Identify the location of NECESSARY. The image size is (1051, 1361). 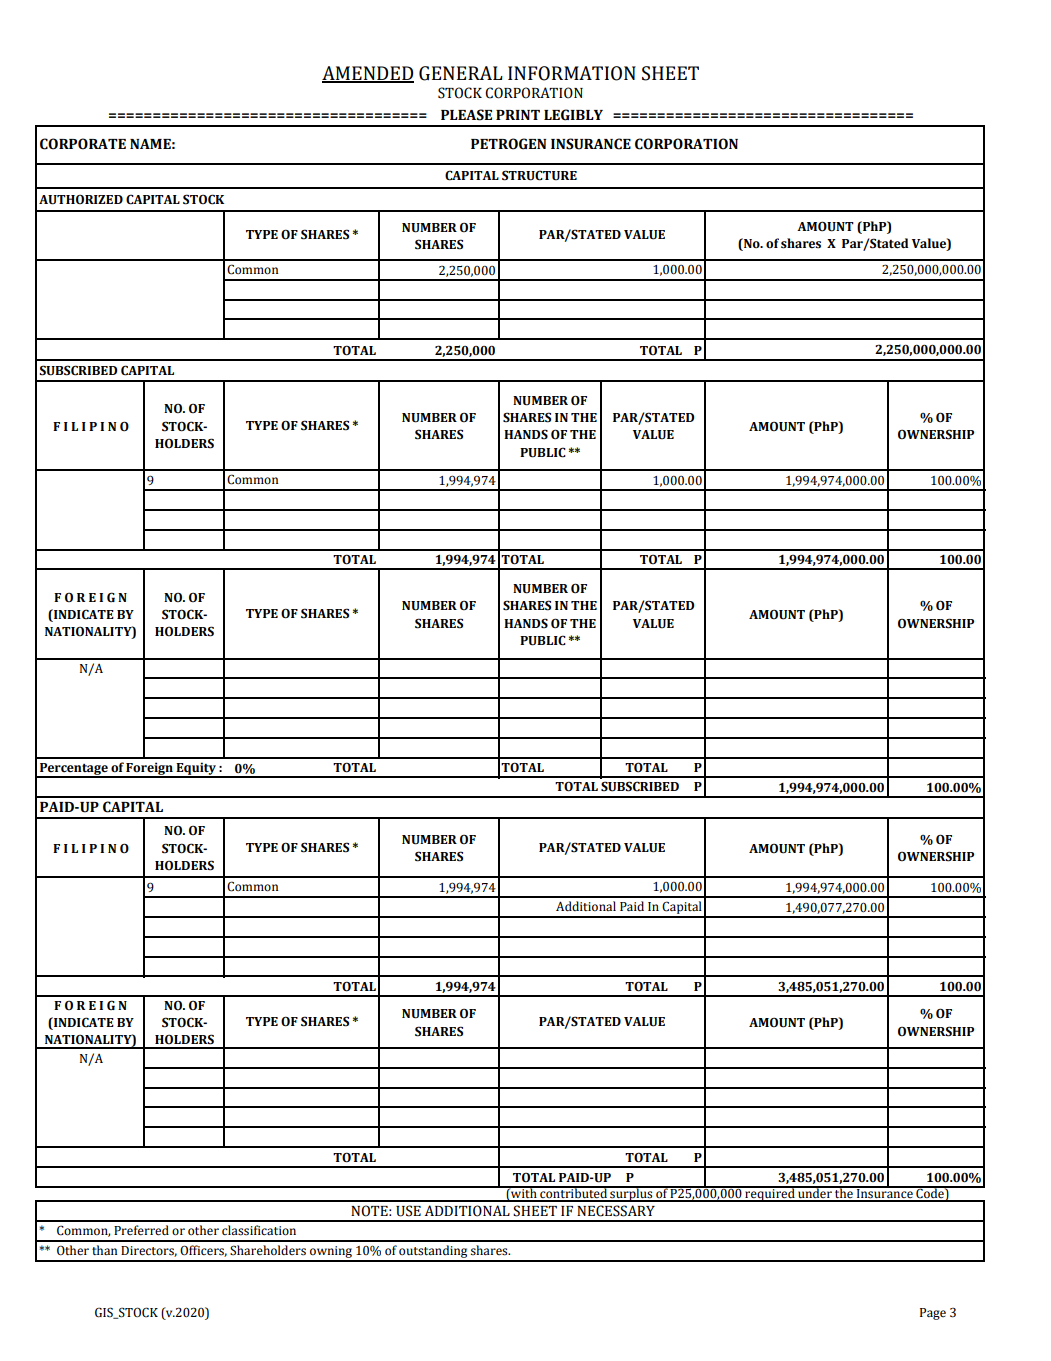
(616, 1211).
